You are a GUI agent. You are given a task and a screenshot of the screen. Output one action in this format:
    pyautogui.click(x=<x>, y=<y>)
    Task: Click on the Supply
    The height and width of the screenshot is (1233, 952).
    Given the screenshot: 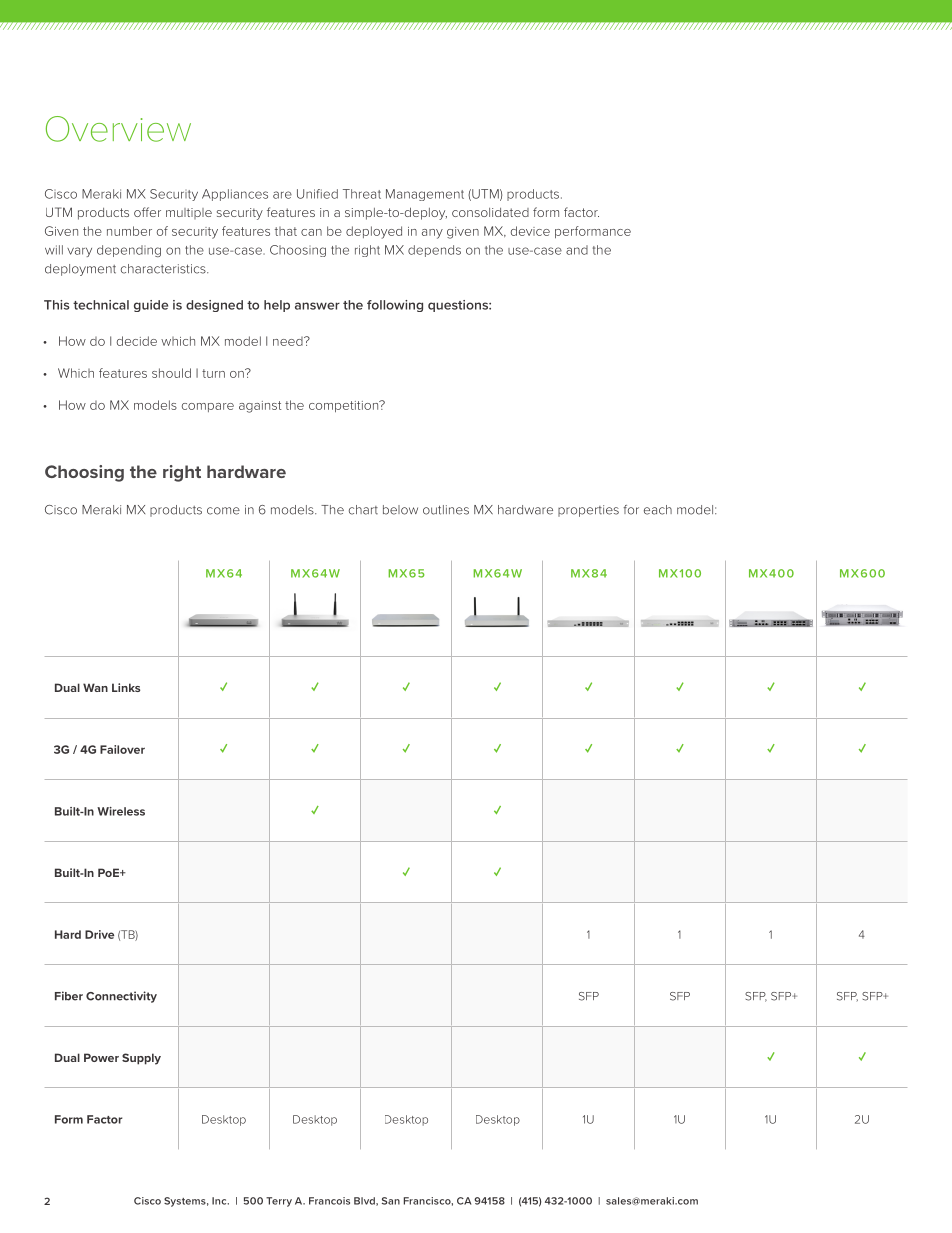 What is the action you would take?
    pyautogui.click(x=141, y=1059)
